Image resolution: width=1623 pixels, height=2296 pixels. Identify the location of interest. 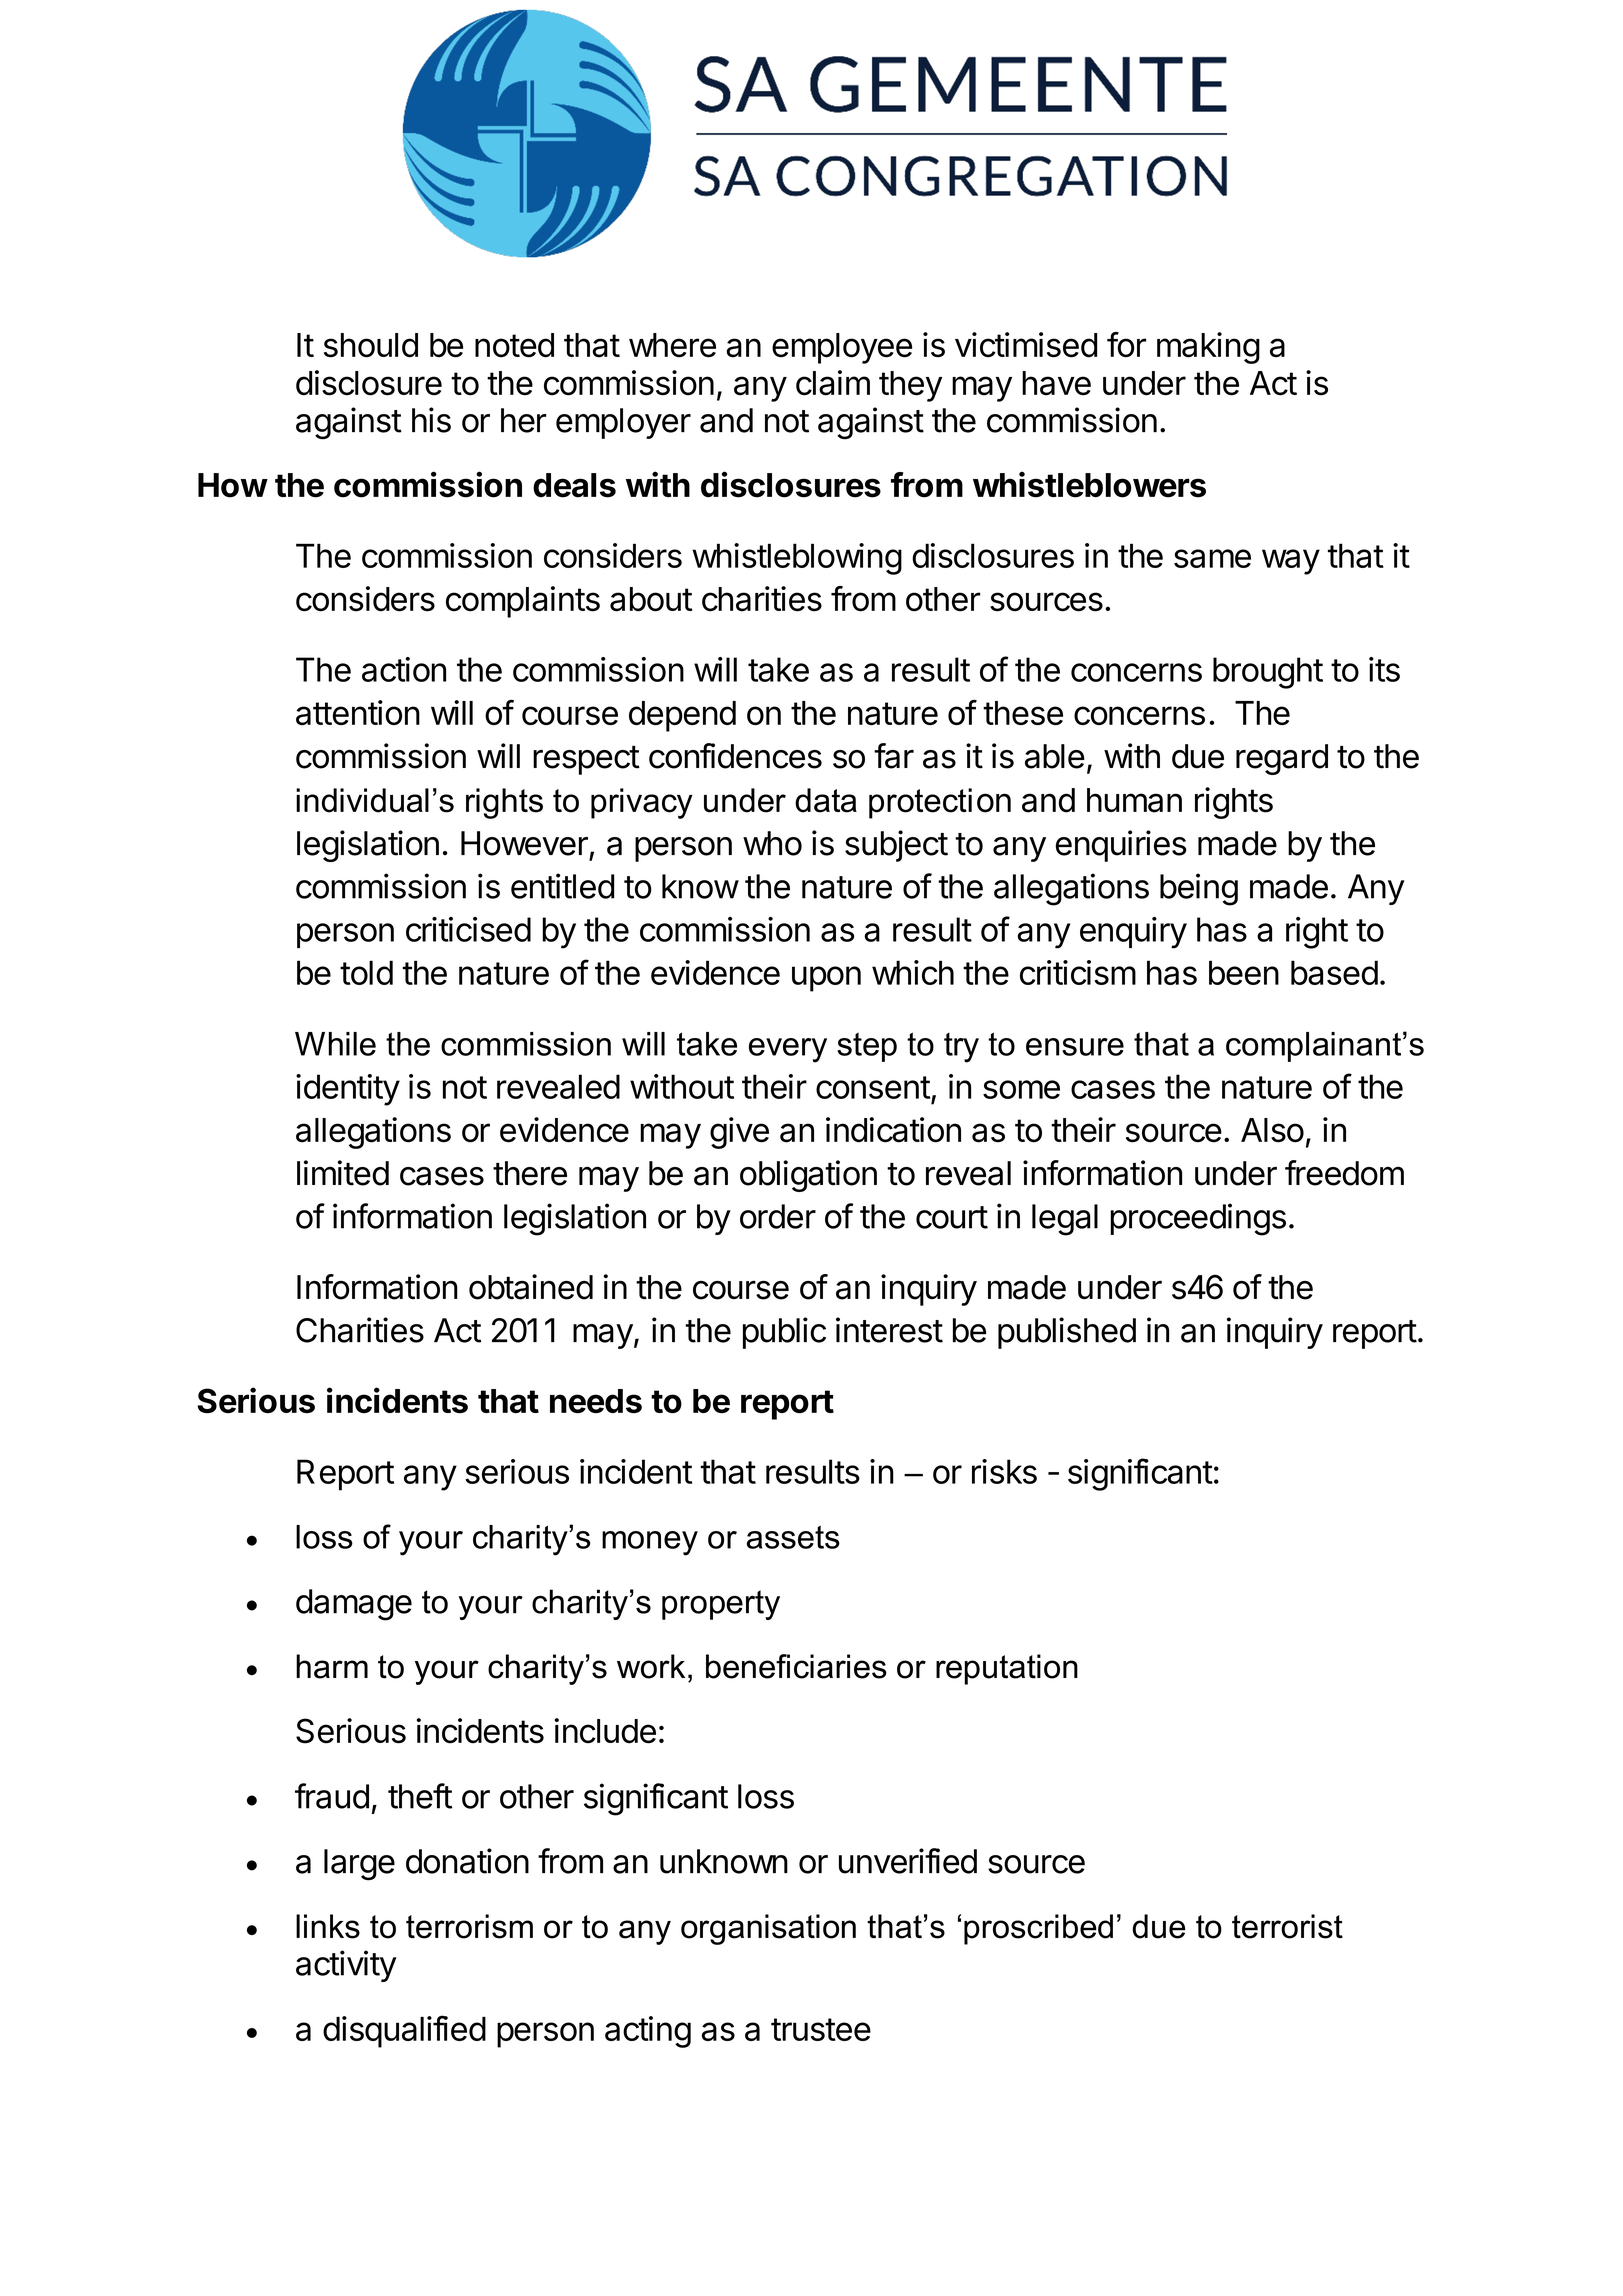
(889, 1330).
